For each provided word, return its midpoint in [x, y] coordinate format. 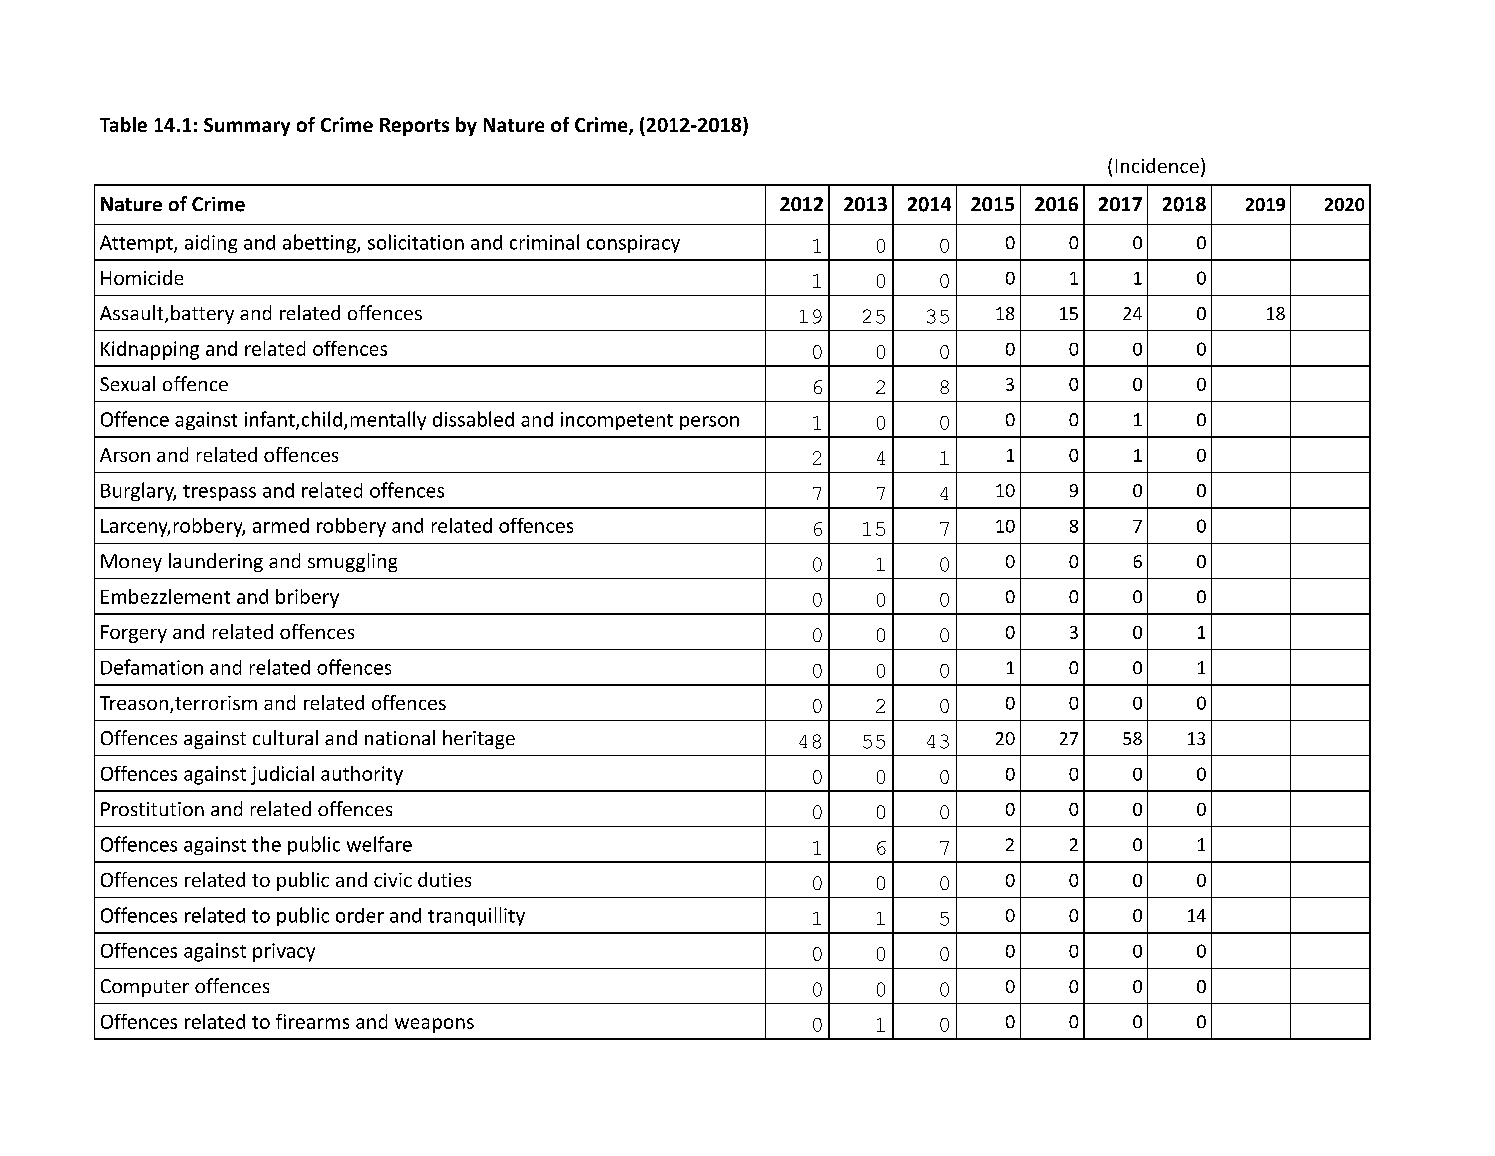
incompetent [617, 421]
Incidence [1157, 165]
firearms [312, 1021]
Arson [125, 455]
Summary [247, 127]
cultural [285, 737]
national [400, 737]
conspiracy [633, 244]
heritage [479, 739]
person [709, 423]
